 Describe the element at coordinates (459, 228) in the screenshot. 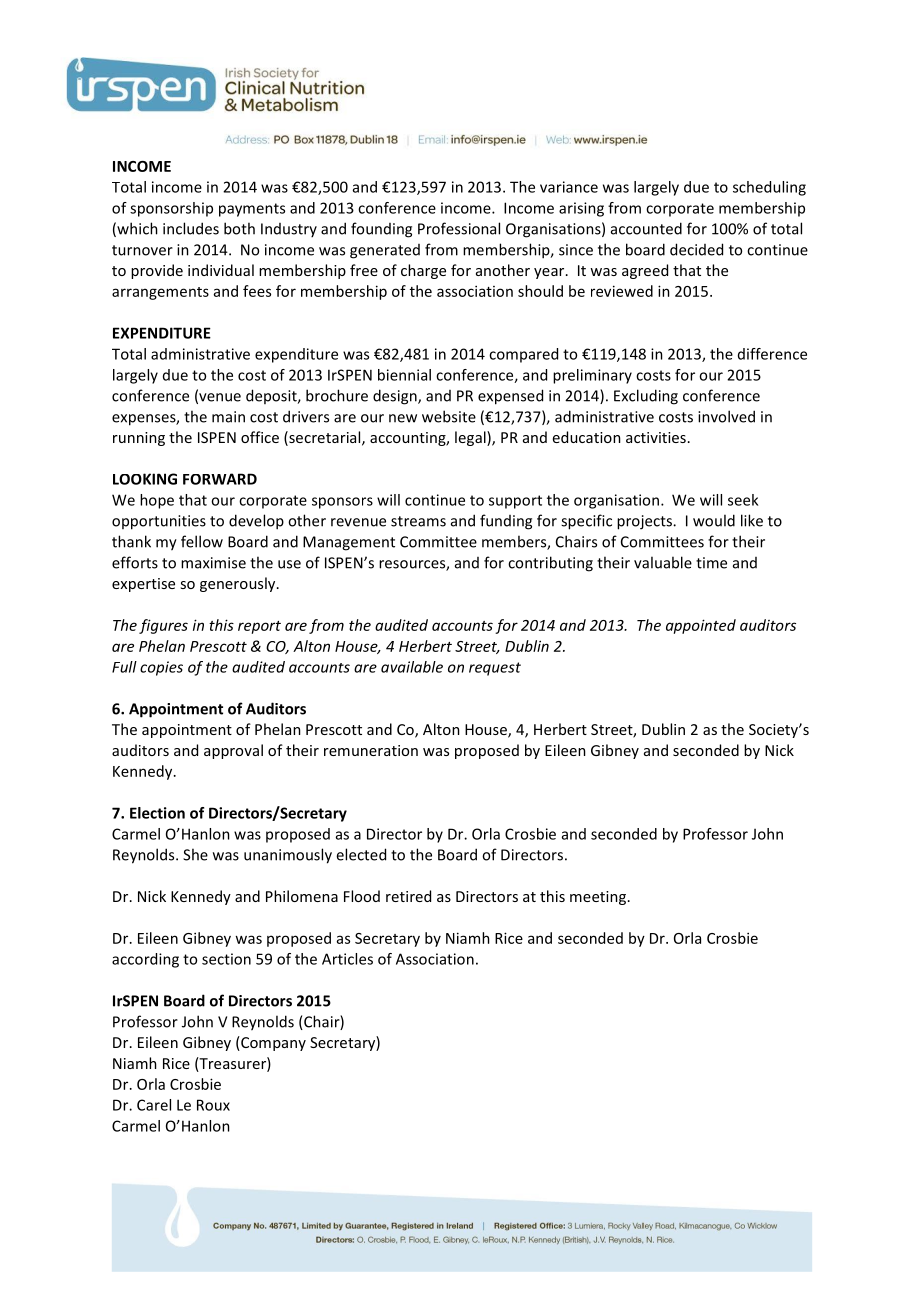

I see `Professional` at that location.
